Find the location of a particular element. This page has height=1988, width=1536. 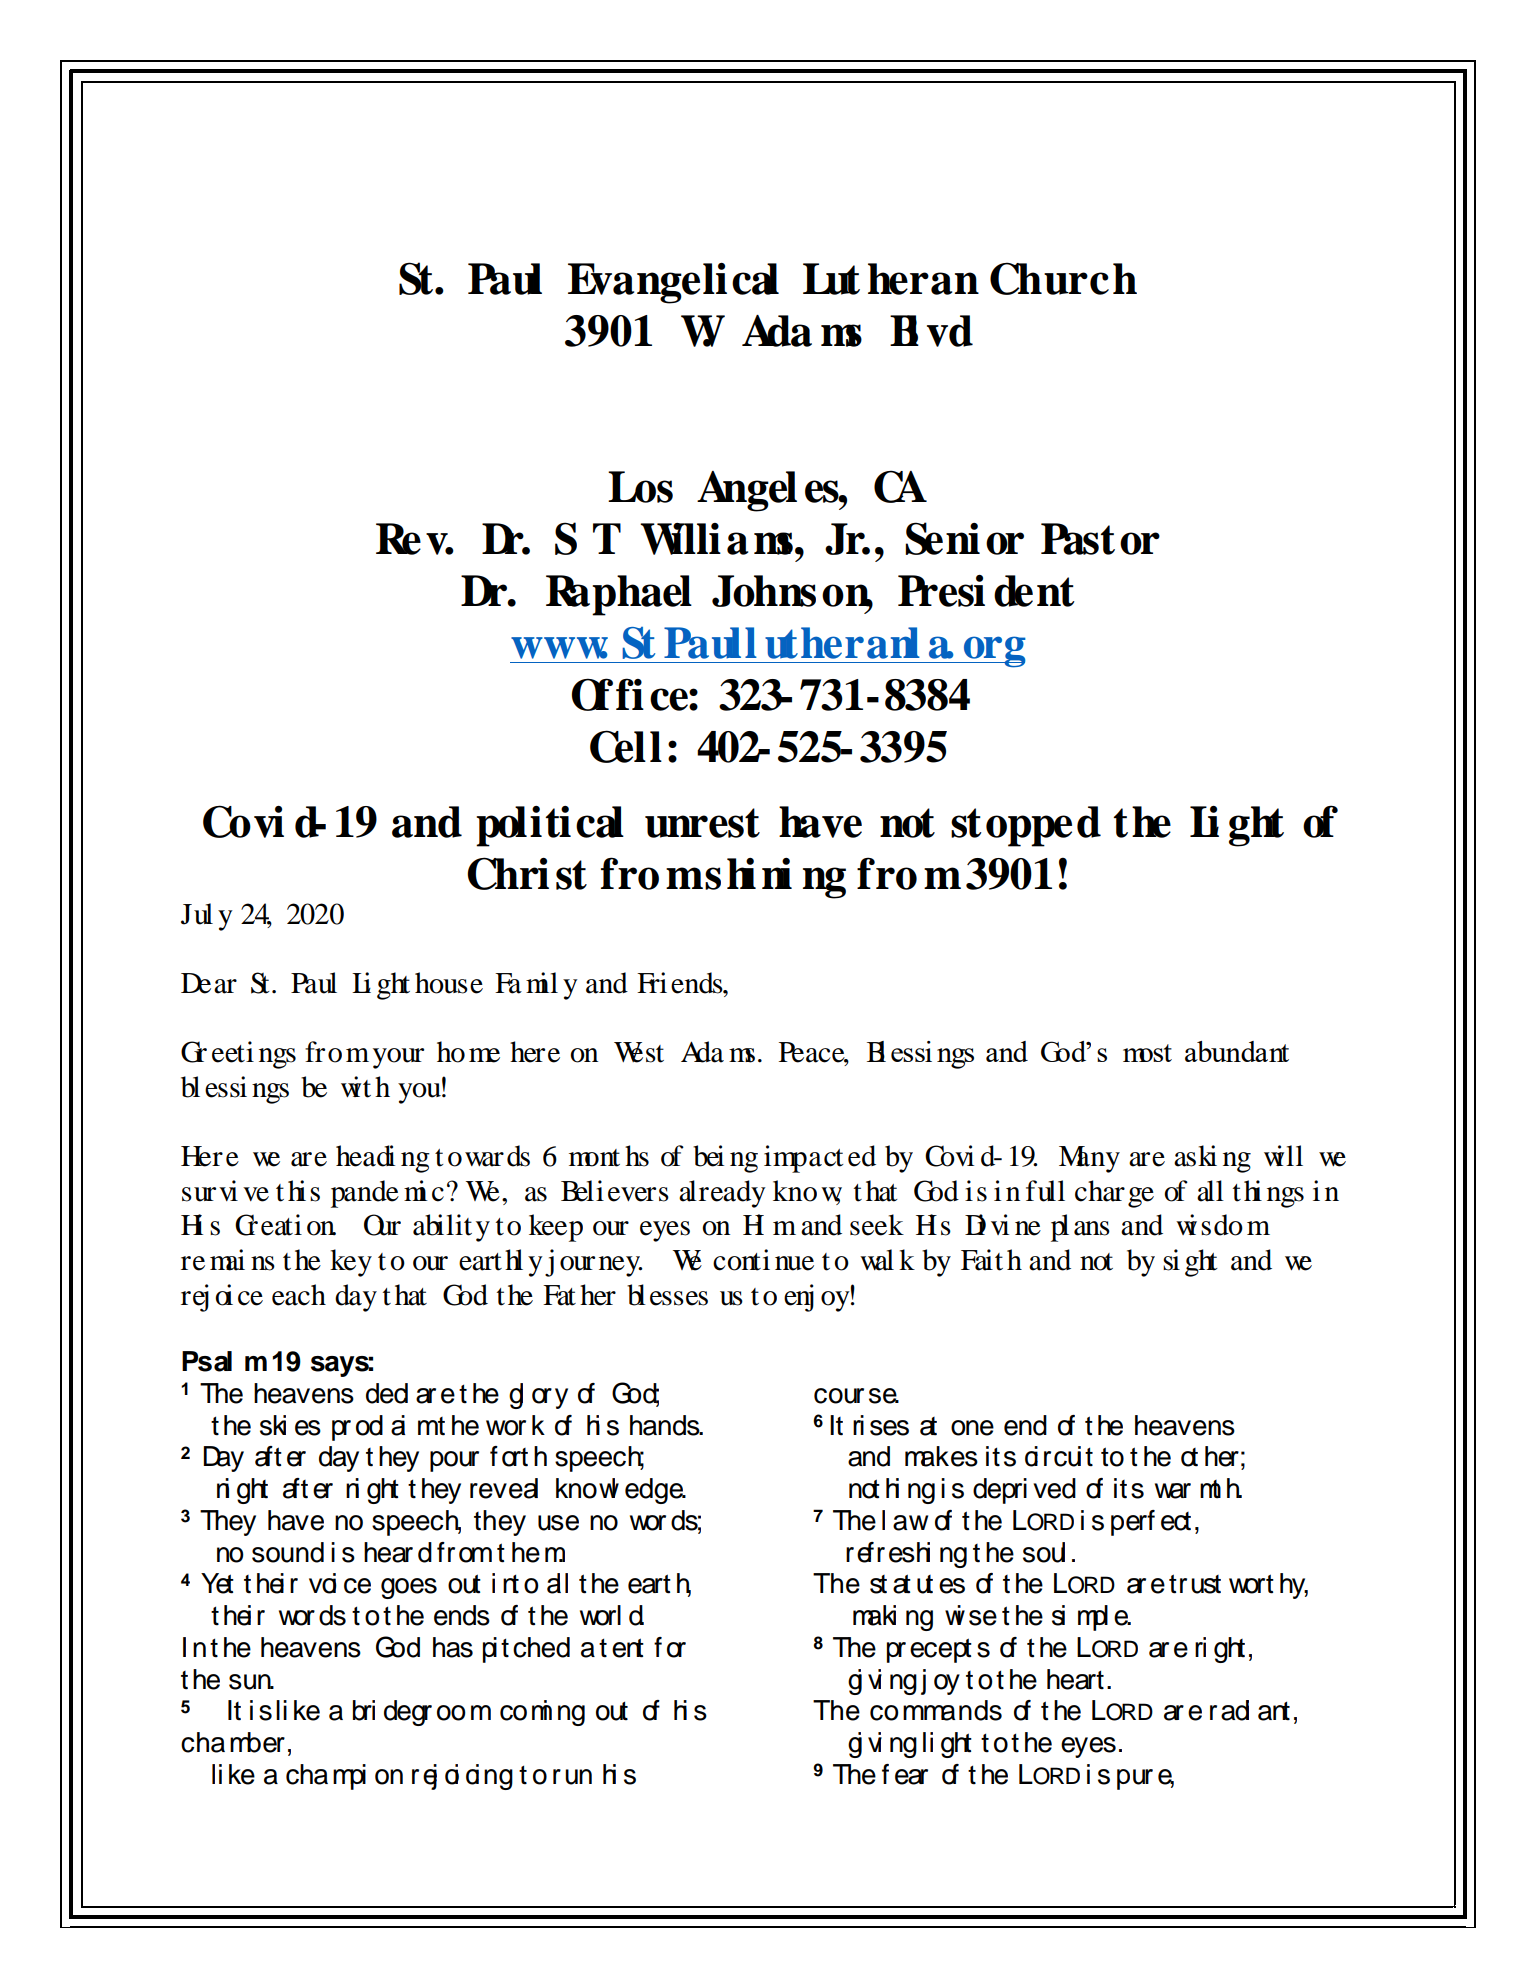

your is located at coordinates (398, 1058).
